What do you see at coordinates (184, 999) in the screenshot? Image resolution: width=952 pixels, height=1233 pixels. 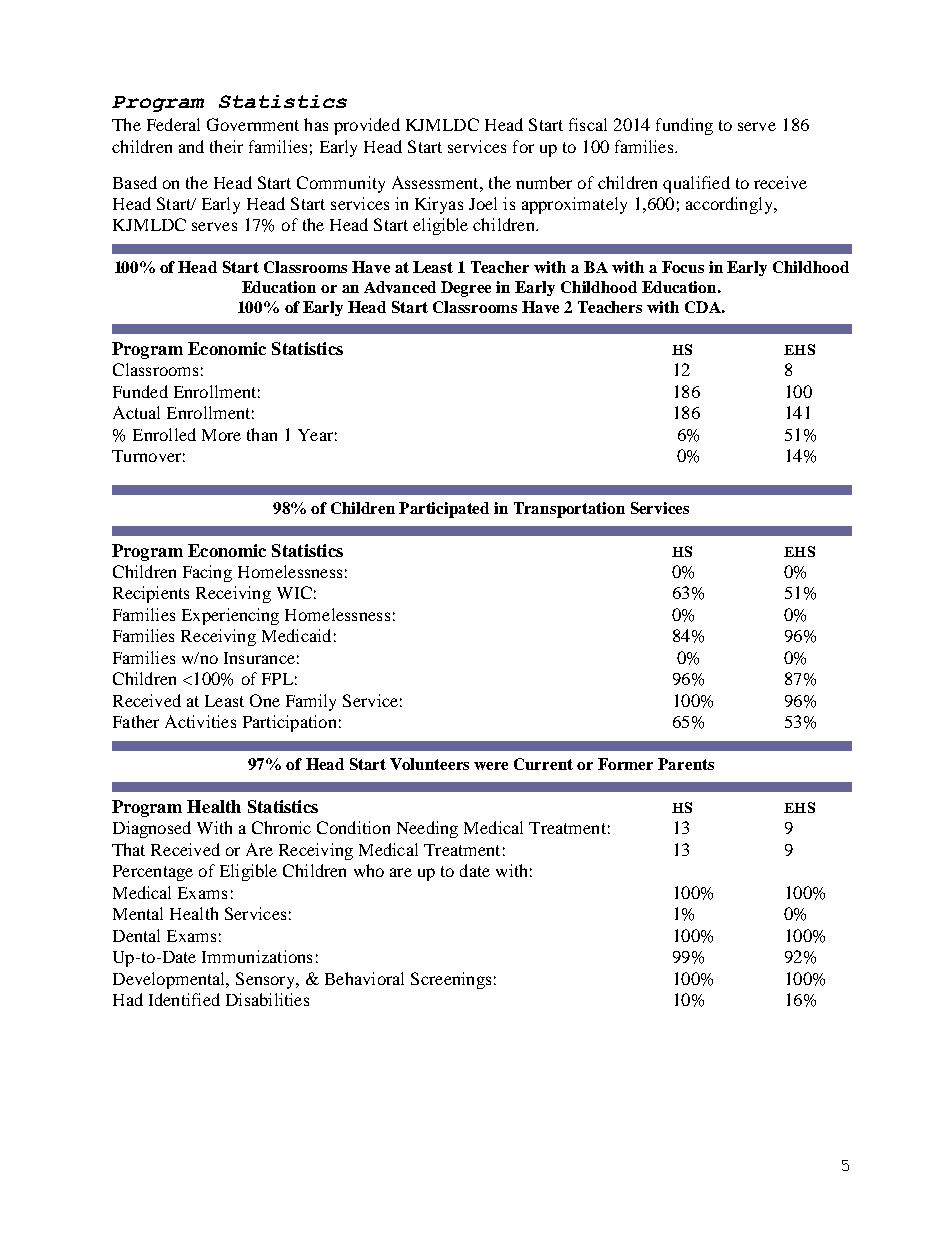 I see `Identified` at bounding box center [184, 999].
